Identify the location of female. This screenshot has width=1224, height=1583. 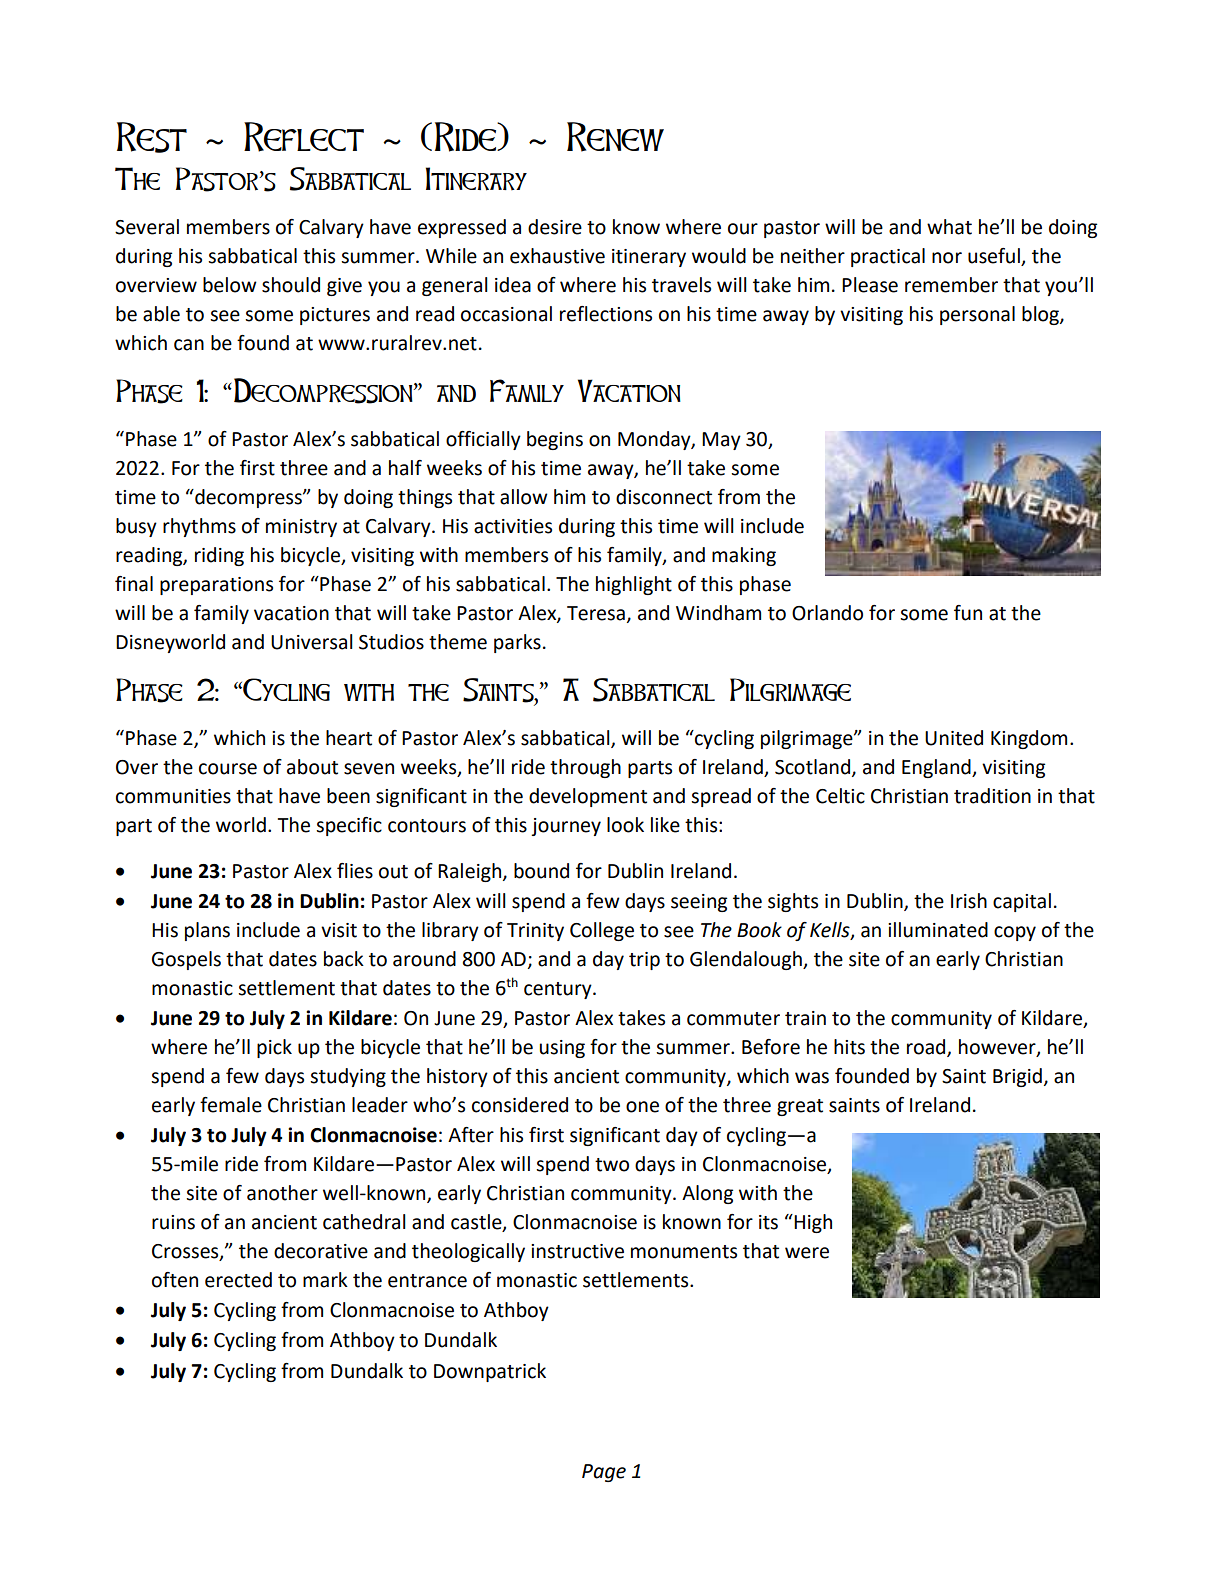
(231, 1105).
